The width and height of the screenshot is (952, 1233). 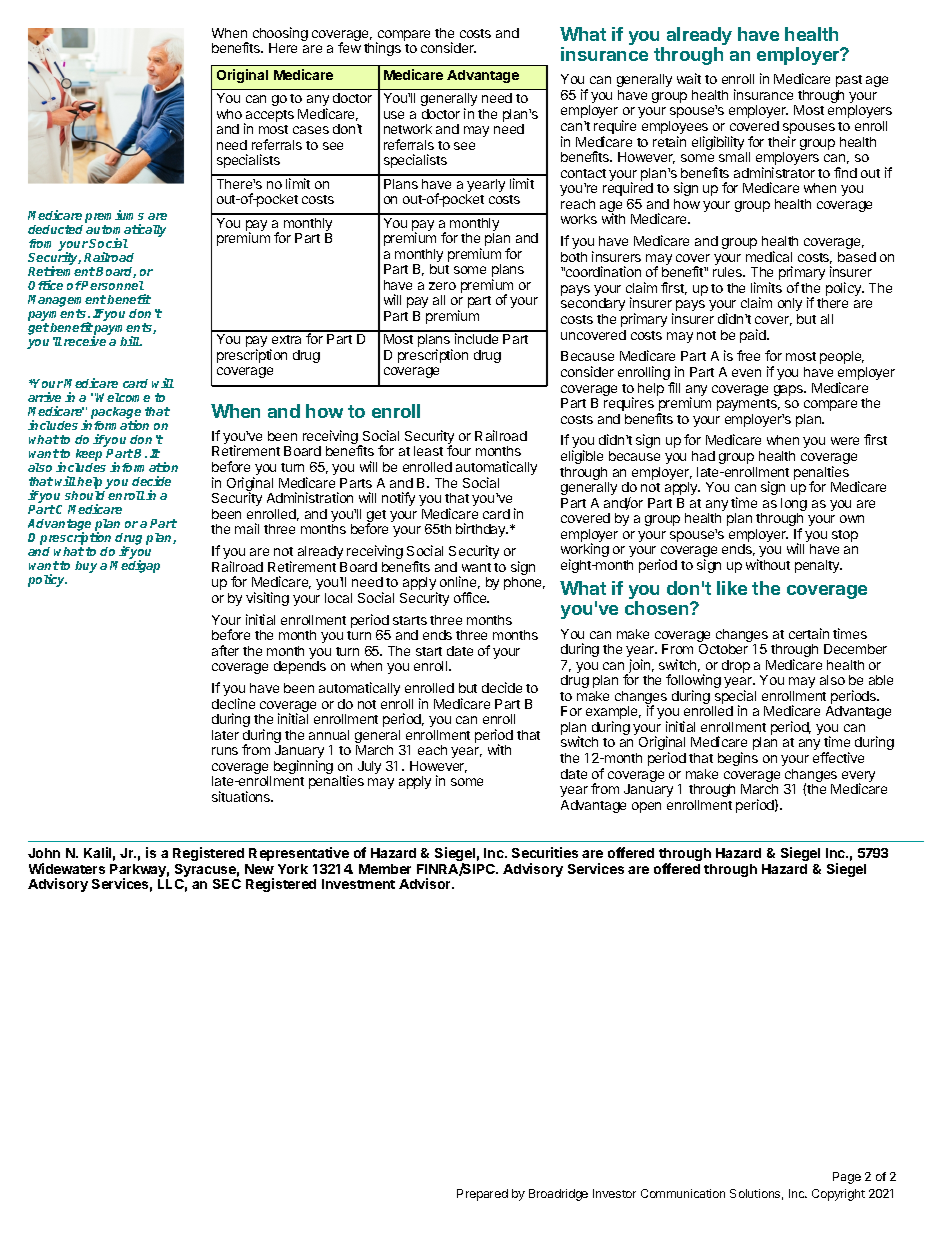 I want to click on birthday, so click(x=482, y=530).
